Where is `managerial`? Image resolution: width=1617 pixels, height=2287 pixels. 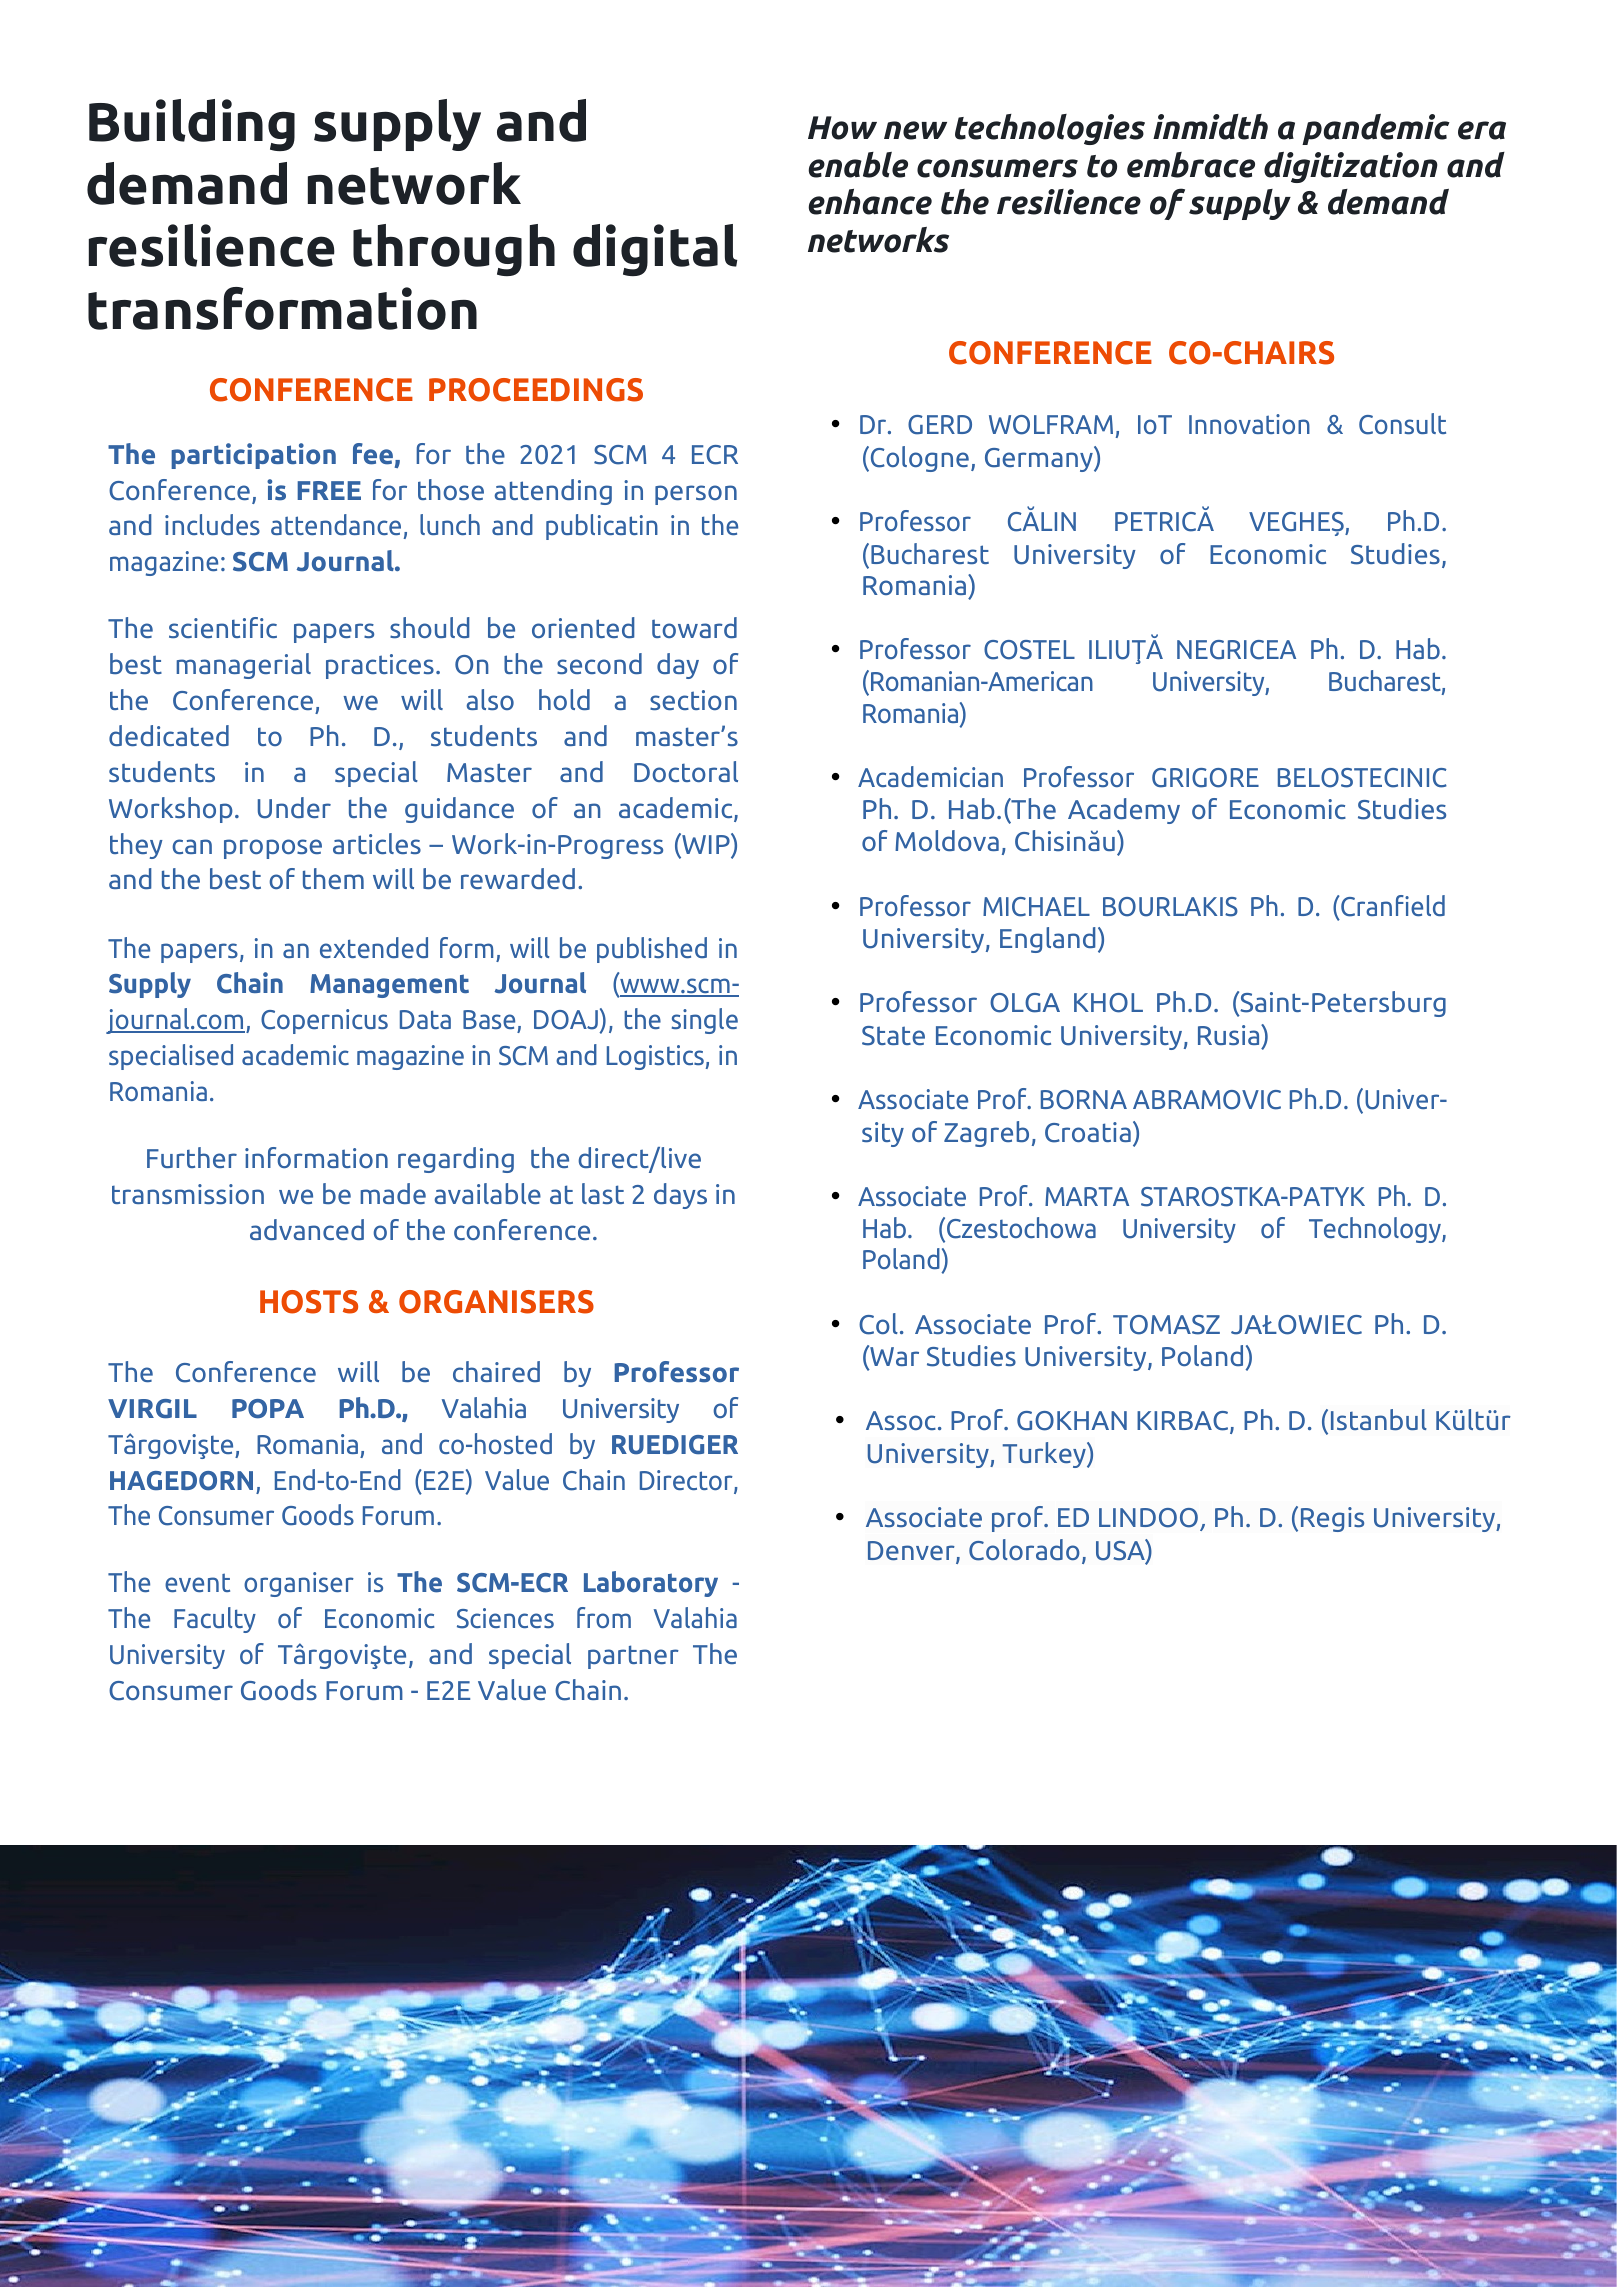
managerial is located at coordinates (243, 666).
